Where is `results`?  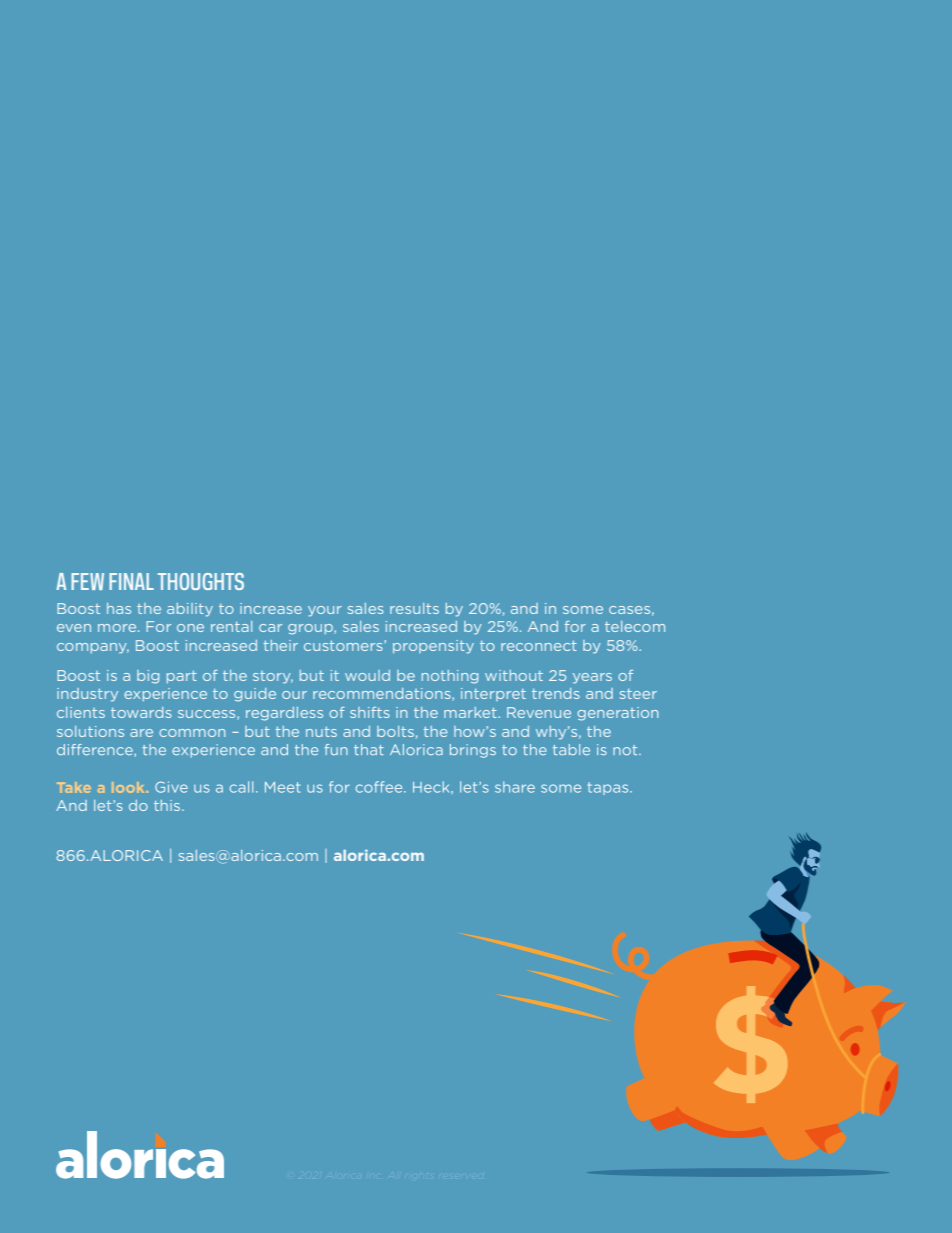 results is located at coordinates (414, 608).
